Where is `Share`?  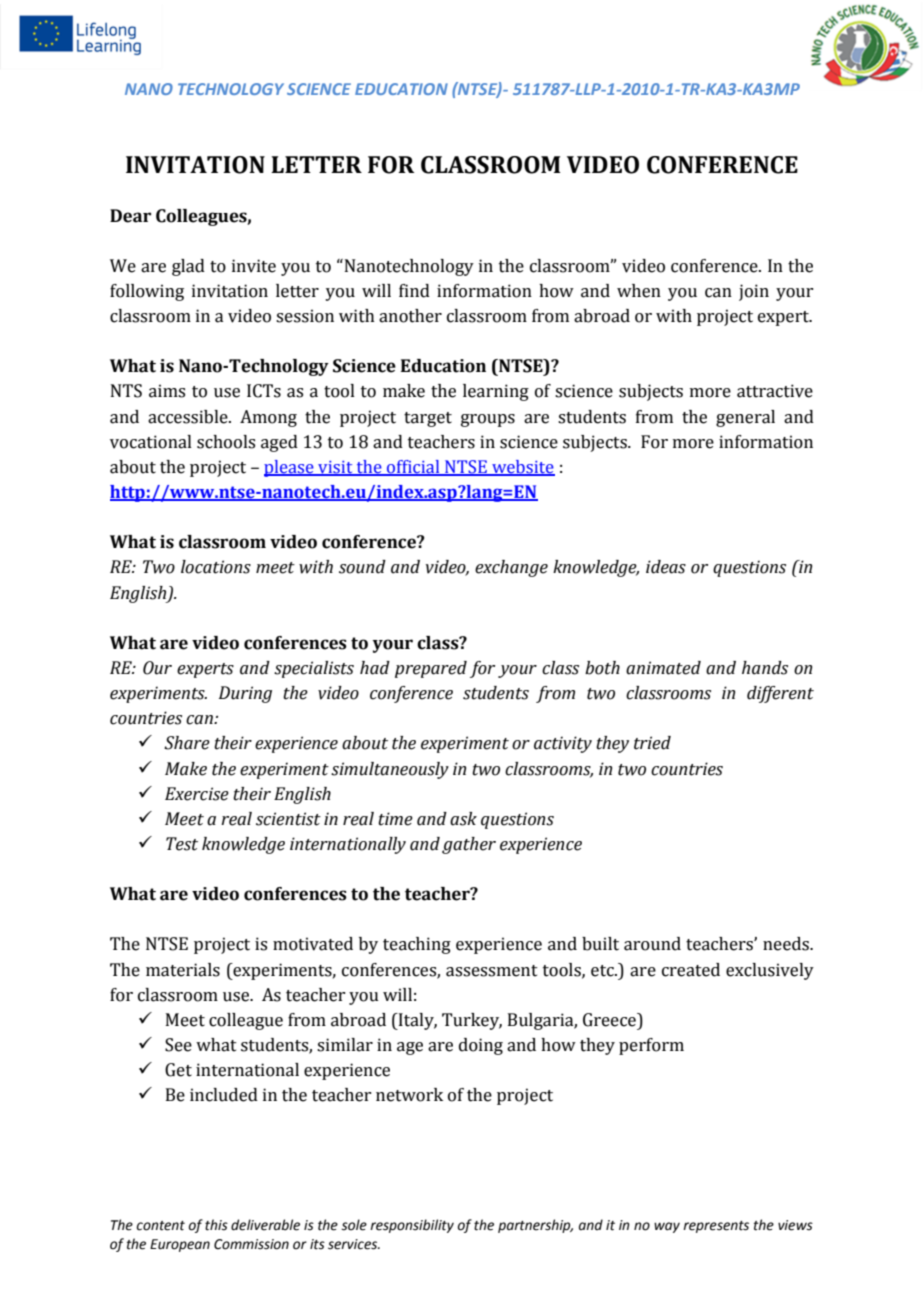 Share is located at coordinates (187, 743).
